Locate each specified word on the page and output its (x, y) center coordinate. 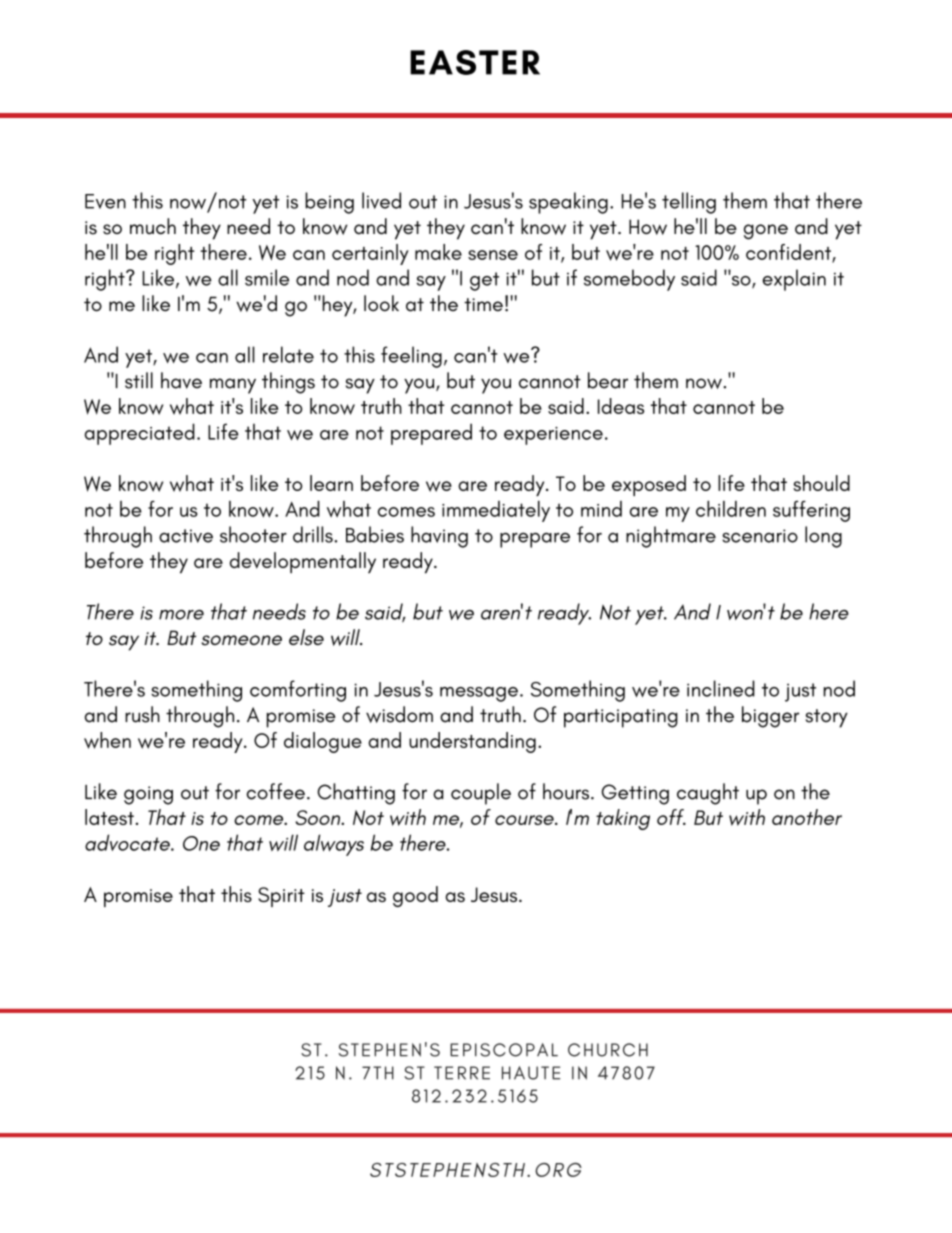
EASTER (475, 62)
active (186, 536)
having (439, 537)
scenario (760, 536)
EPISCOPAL (504, 1050)
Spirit (281, 897)
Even (105, 201)
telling (689, 203)
